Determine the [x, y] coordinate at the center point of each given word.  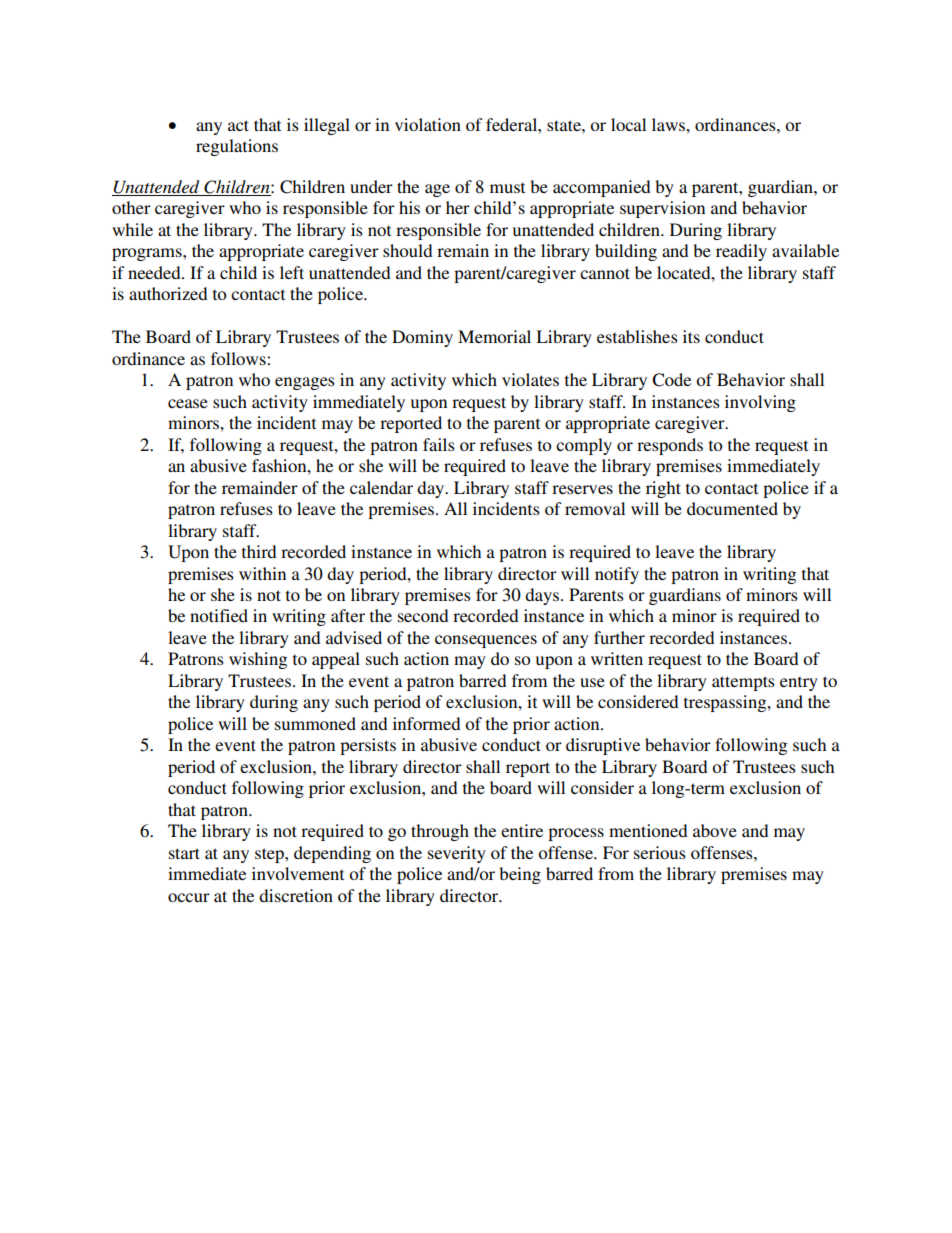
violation [428, 124]
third [259, 551]
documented [732, 508]
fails [439, 444]
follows [239, 358]
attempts [743, 683]
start [184, 853]
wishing [258, 660]
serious [660, 852]
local [628, 124]
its [691, 336]
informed [427, 723]
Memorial [494, 336]
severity [457, 854]
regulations [237, 147]
